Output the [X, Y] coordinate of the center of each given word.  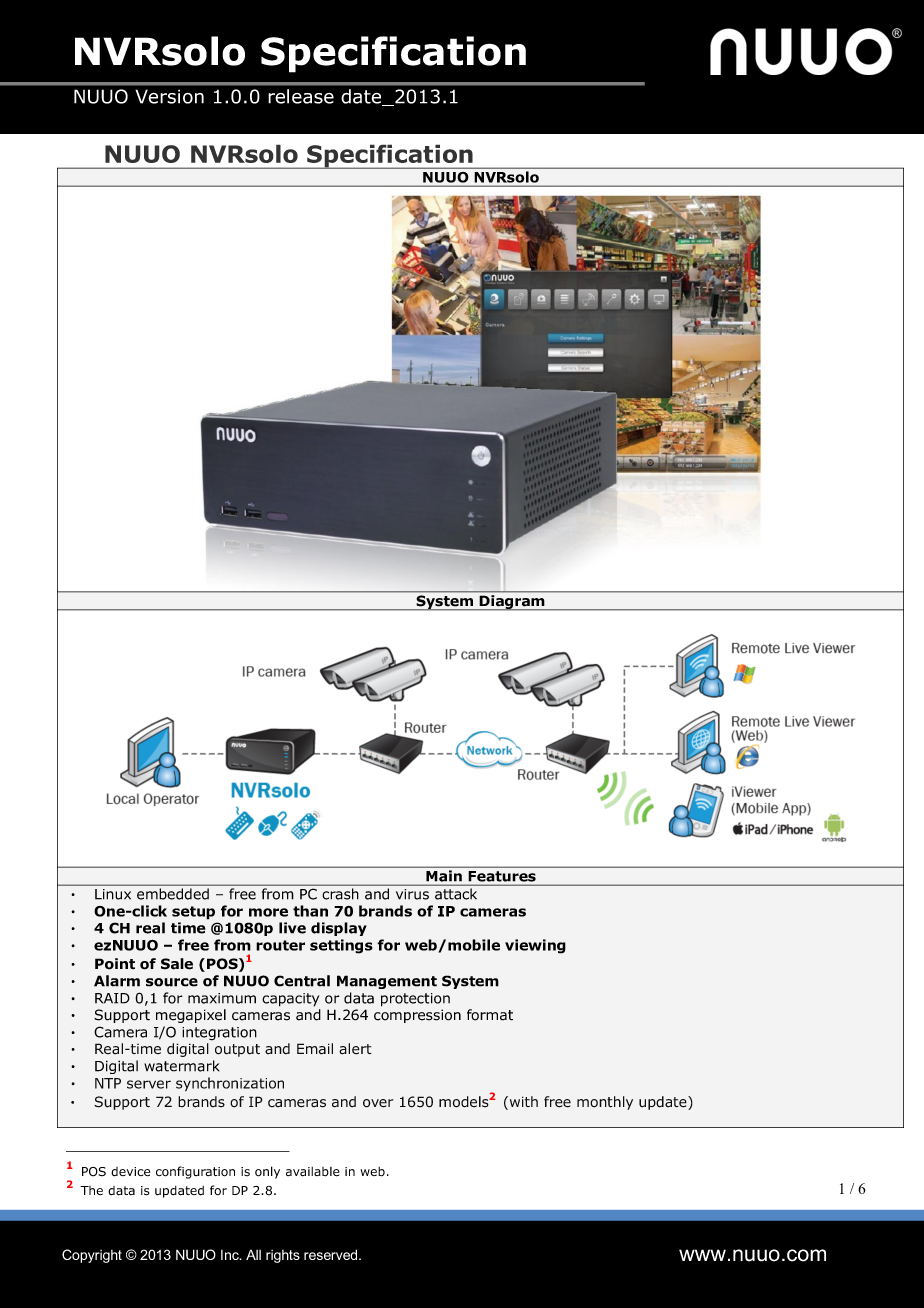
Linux [113, 894]
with [522, 1103]
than [310, 911]
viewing [535, 946]
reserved [332, 1254]
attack [456, 894]
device [130, 1172]
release [301, 96]
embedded [173, 894]
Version [169, 96]
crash [340, 894]
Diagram [512, 602]
